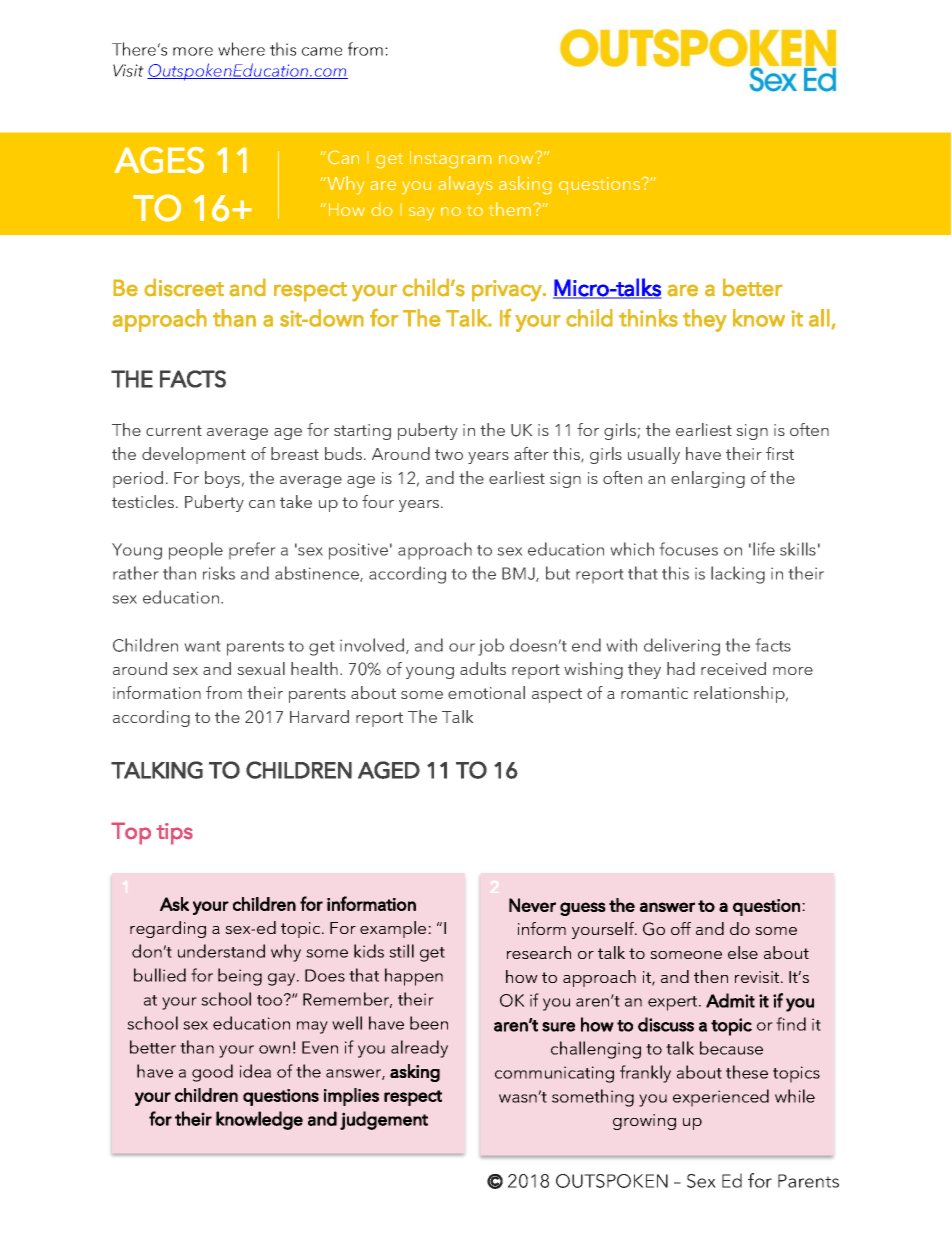 Image resolution: width=952 pixels, height=1233 pixels. Describe the element at coordinates (519, 574) in the screenshot. I see `BMJ` at that location.
